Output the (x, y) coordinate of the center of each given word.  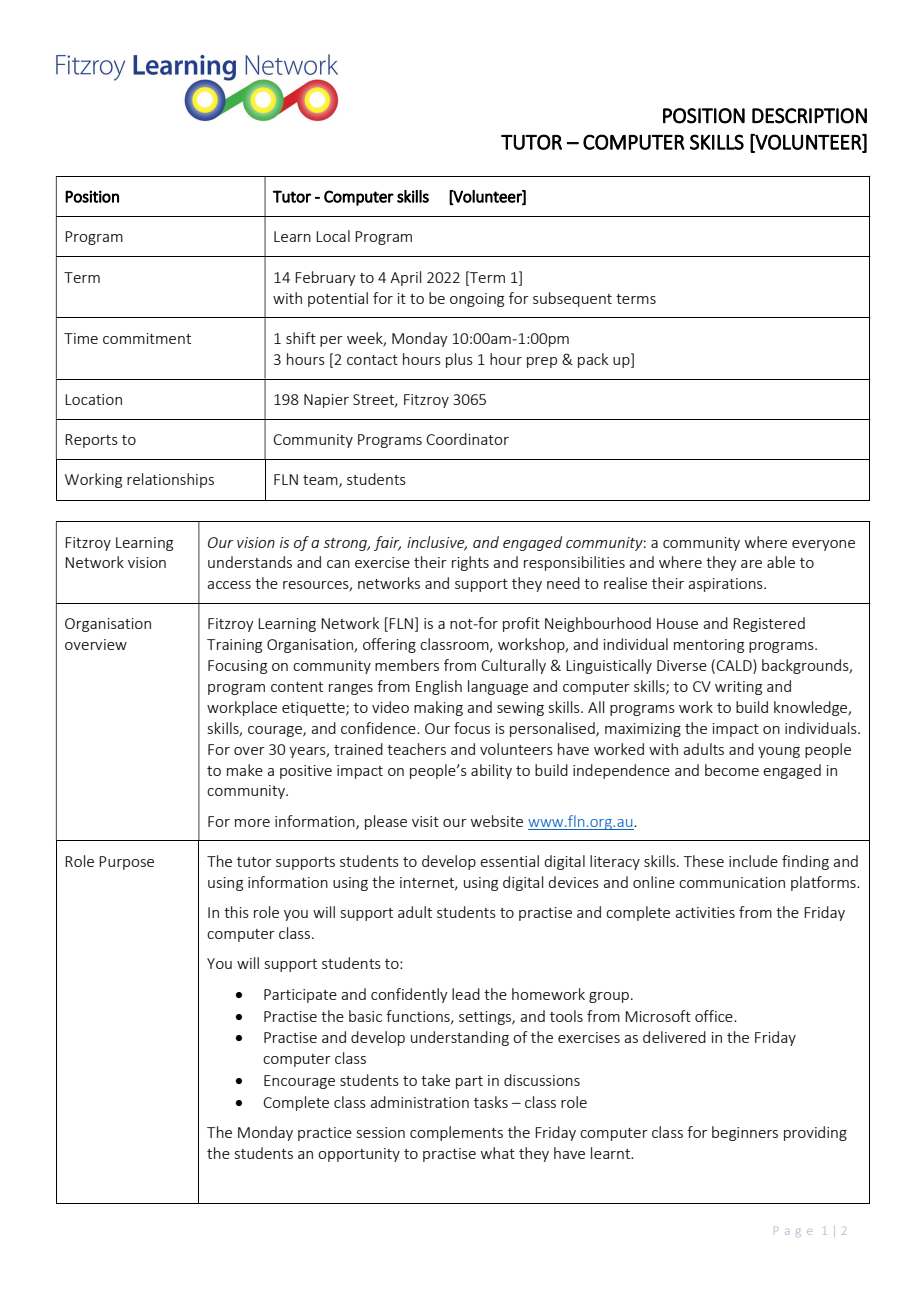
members (407, 665)
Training (234, 646)
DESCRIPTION (809, 116)
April (405, 278)
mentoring (709, 646)
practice (325, 1134)
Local (333, 236)
